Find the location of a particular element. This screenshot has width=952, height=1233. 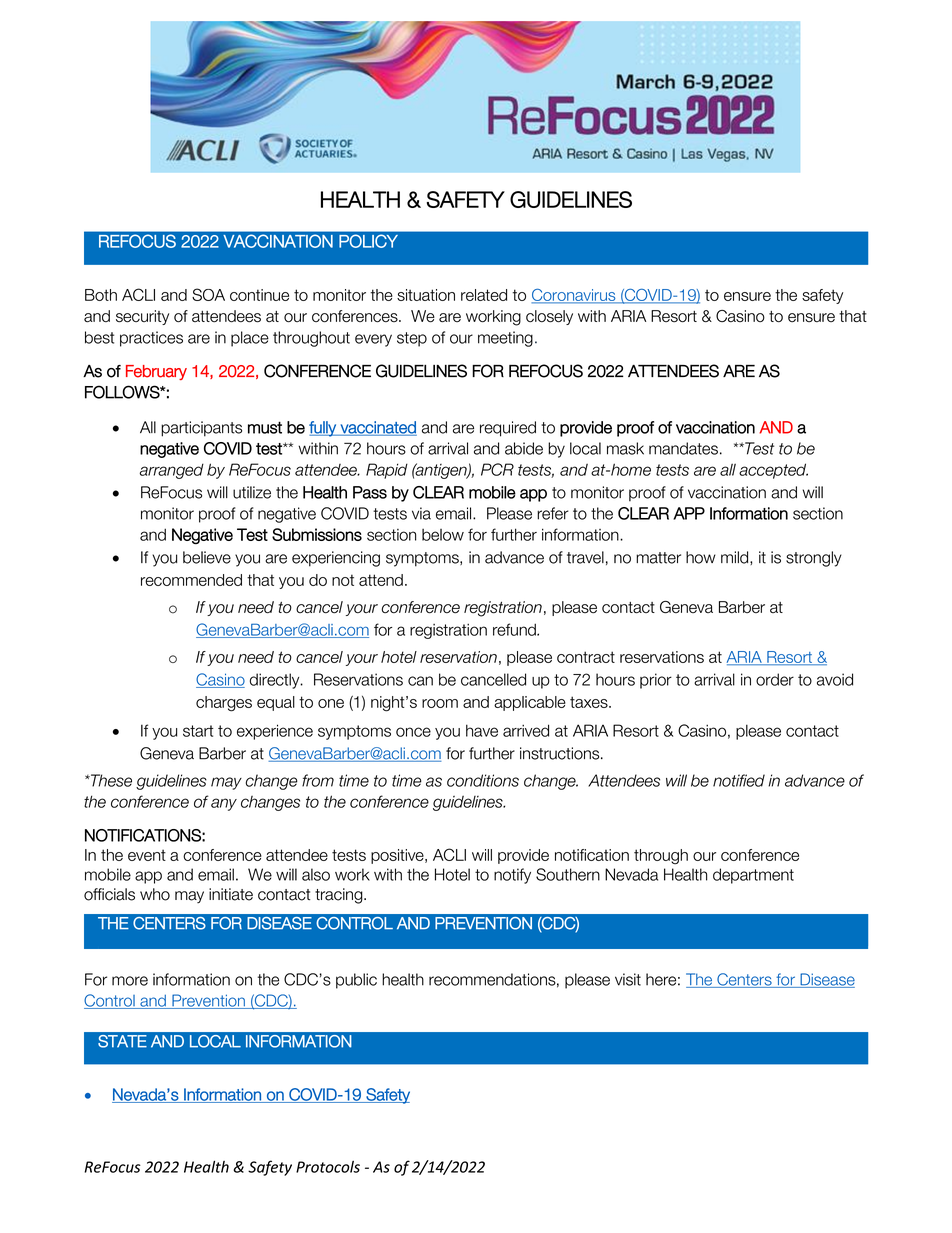

charges is located at coordinates (224, 704).
